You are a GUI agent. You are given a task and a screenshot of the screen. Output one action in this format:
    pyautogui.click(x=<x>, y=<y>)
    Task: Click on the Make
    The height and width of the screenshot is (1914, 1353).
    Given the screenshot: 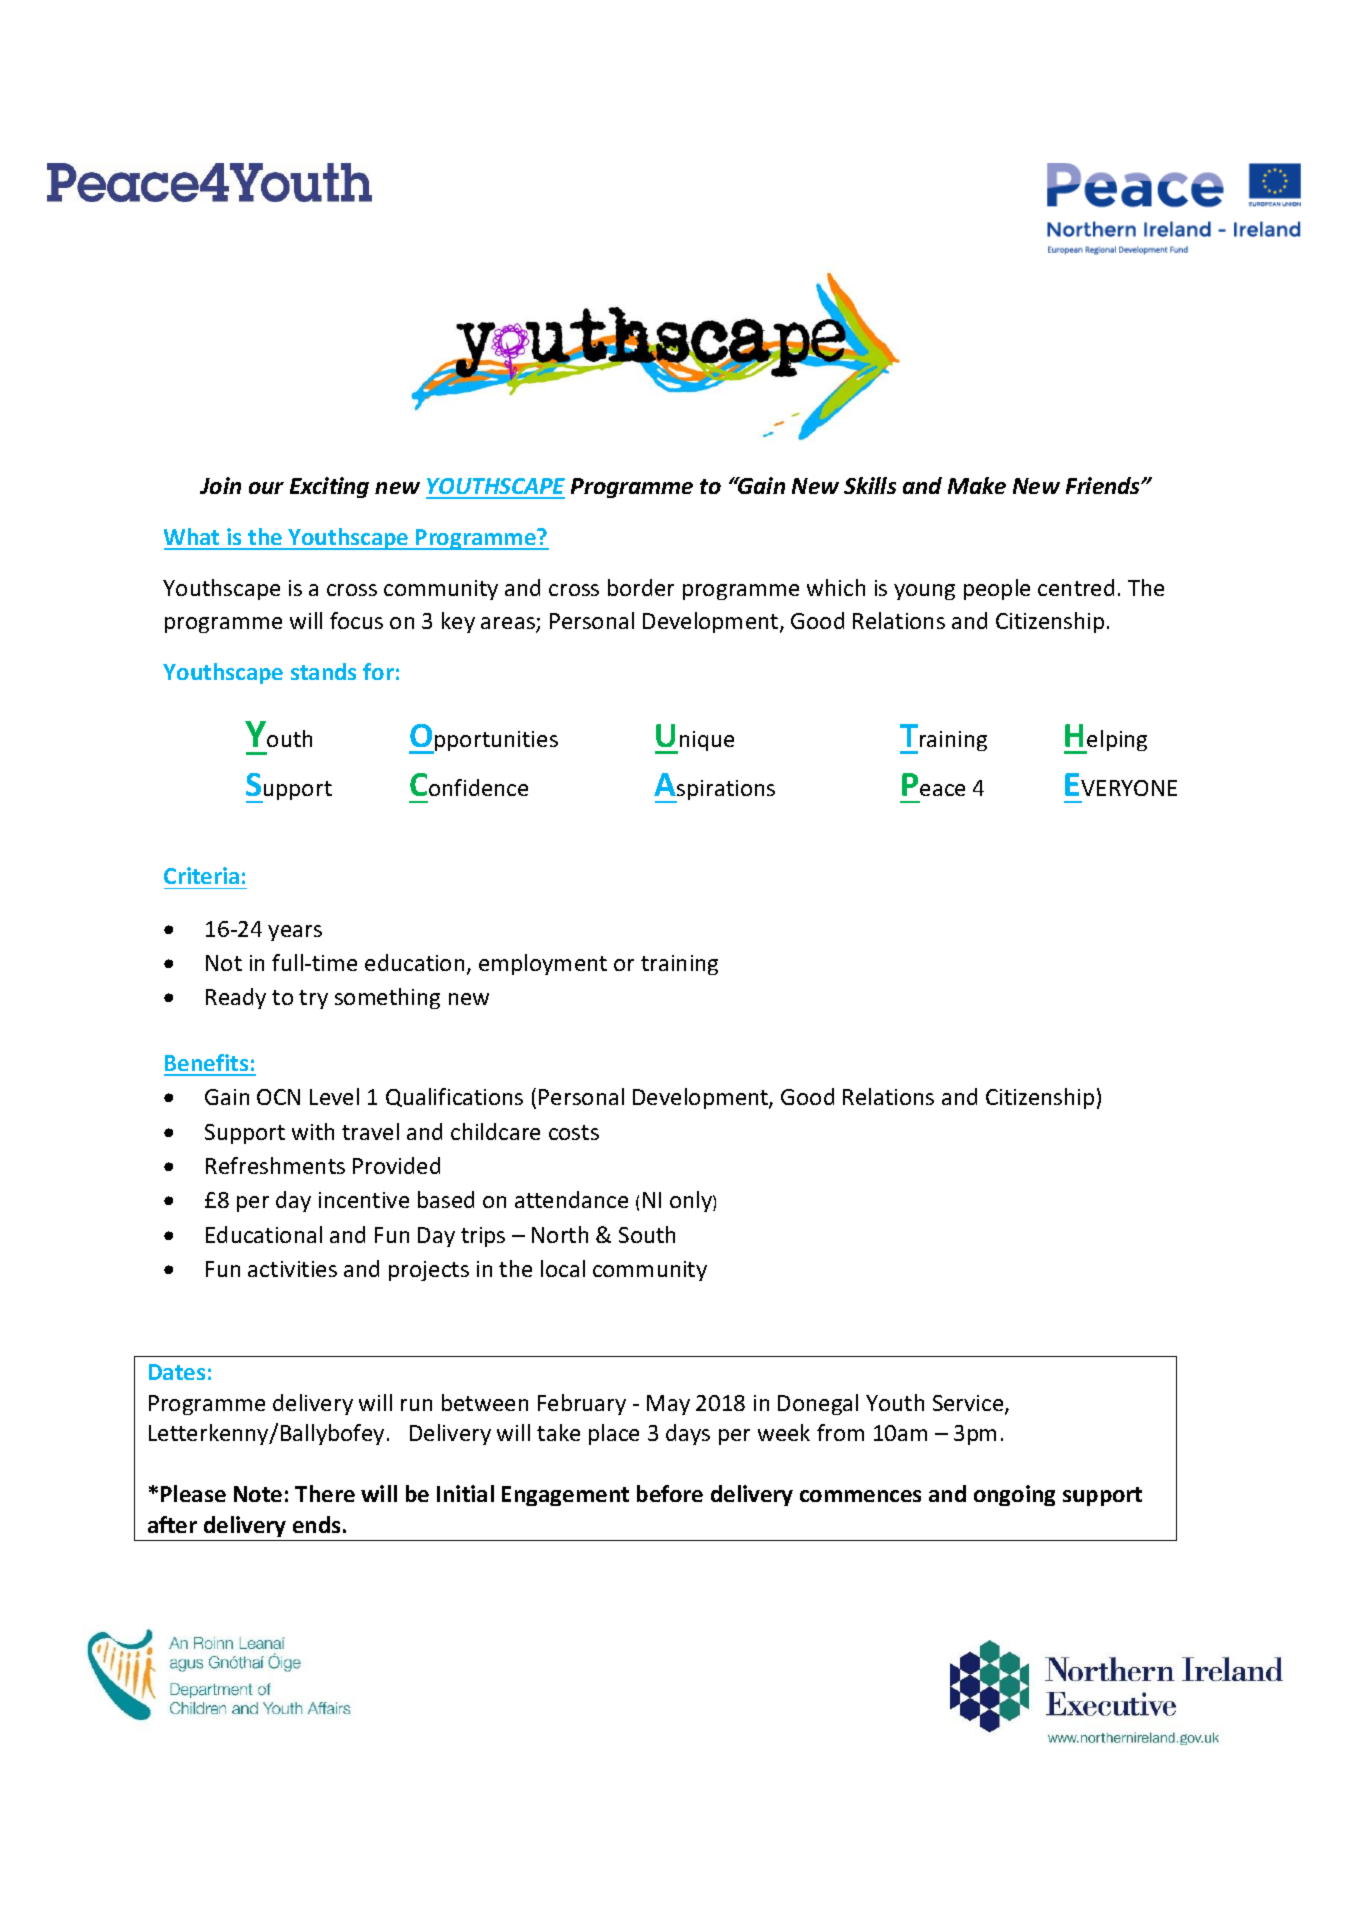 What is the action you would take?
    pyautogui.click(x=977, y=485)
